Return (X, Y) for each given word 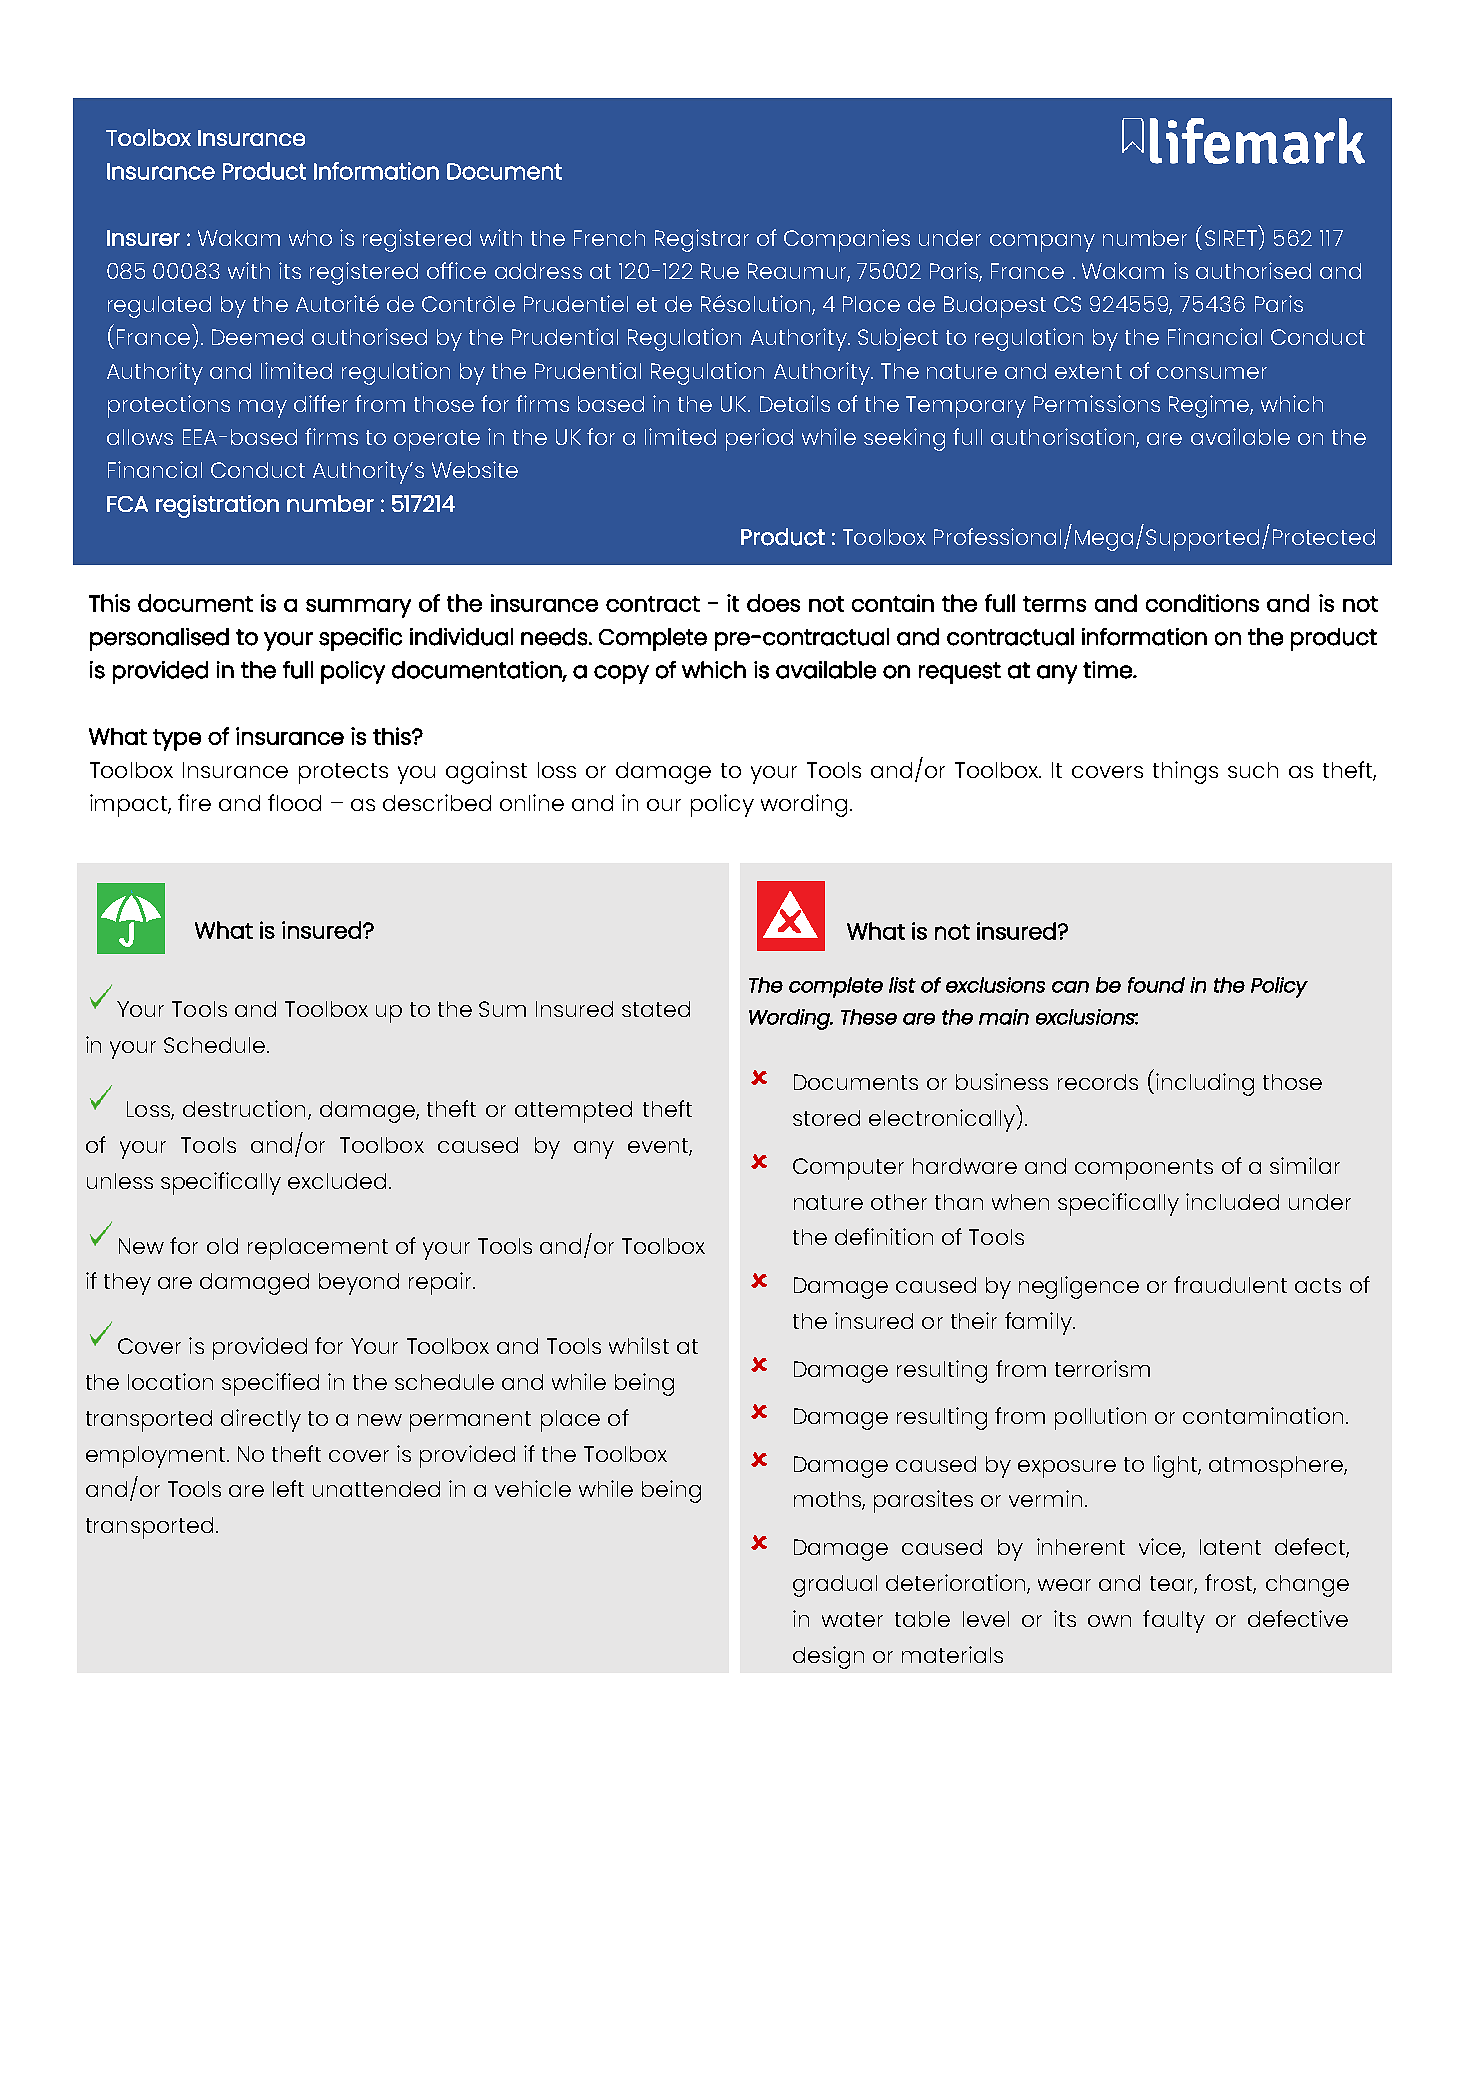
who (310, 238)
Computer (848, 1169)
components (1144, 1169)
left (288, 1488)
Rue (720, 271)
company (1042, 243)
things (1185, 772)
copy (621, 674)
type (177, 740)
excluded (337, 1181)
